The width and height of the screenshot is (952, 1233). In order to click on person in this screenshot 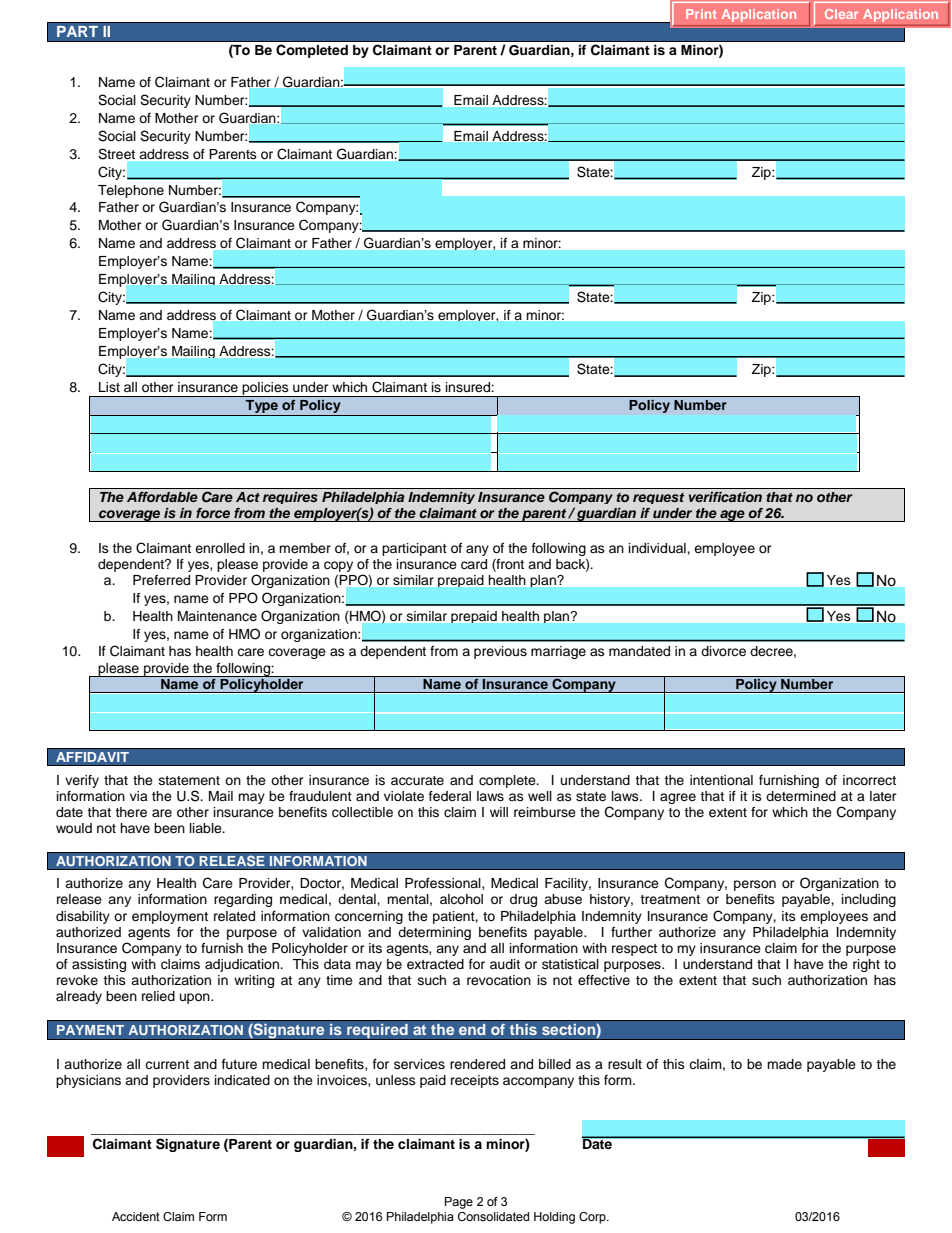, I will do `click(755, 885)`.
